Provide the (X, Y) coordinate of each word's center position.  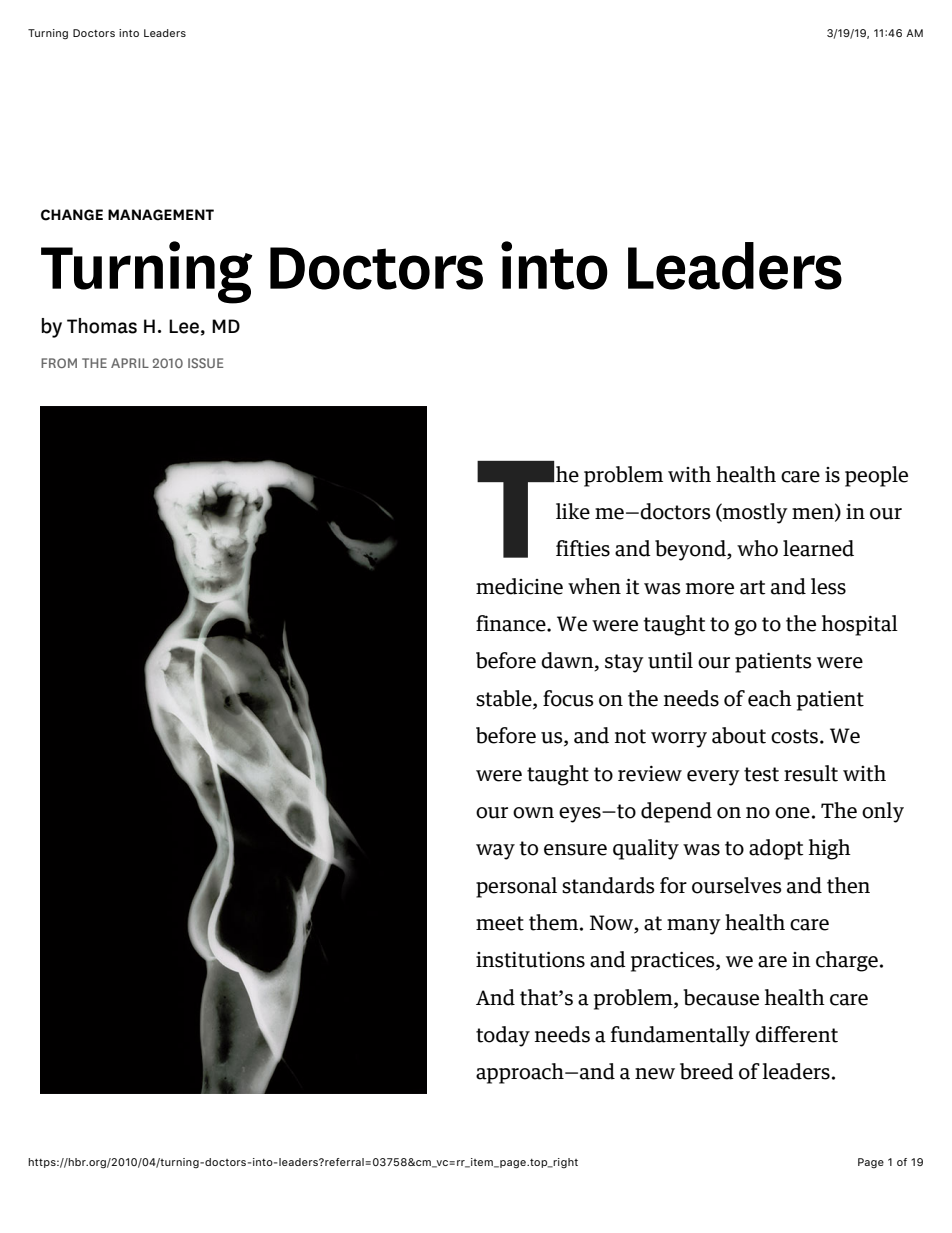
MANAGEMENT (161, 215)
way (495, 852)
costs (796, 736)
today (503, 1036)
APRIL (130, 363)
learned (818, 548)
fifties (583, 548)
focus (568, 698)
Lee (184, 326)
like (573, 511)
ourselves (736, 885)
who (757, 548)
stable (505, 699)
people (876, 476)
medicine (519, 586)
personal (516, 887)
